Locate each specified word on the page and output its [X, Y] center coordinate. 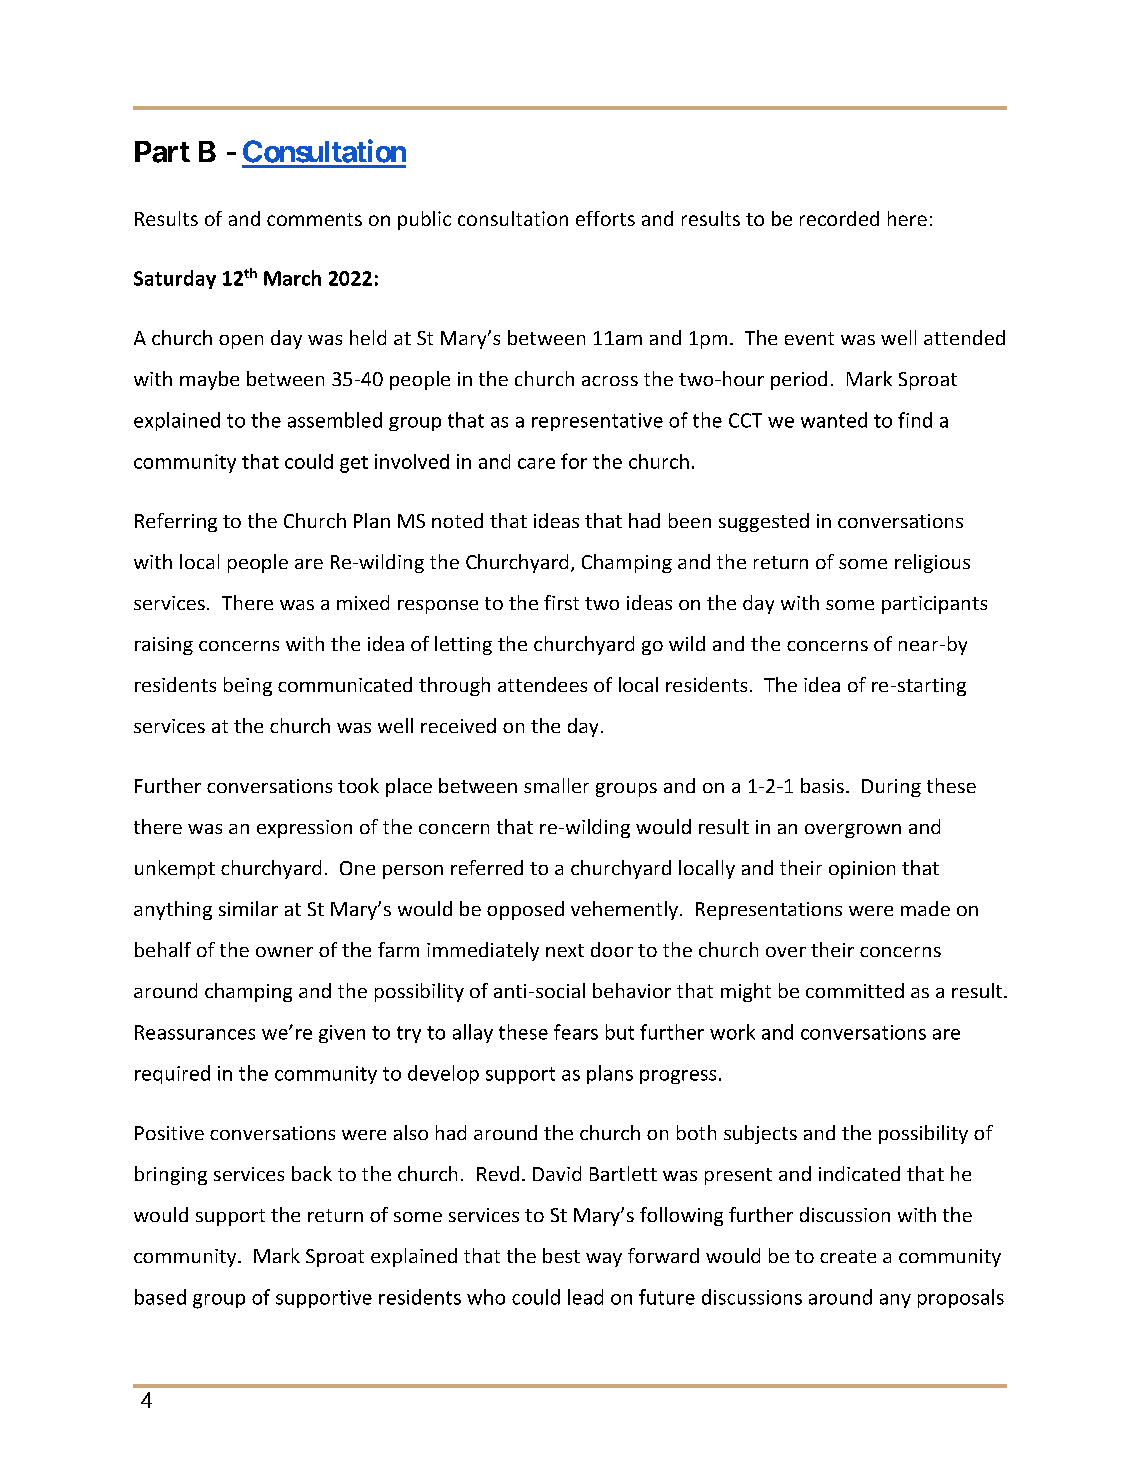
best [561, 1255]
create [848, 1256]
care [536, 463]
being [248, 686]
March [292, 278]
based [160, 1297]
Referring [176, 522]
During [891, 788]
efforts [605, 218]
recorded [839, 218]
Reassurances [195, 1032]
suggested [764, 522]
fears [576, 1032]
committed [855, 990]
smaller [556, 785]
